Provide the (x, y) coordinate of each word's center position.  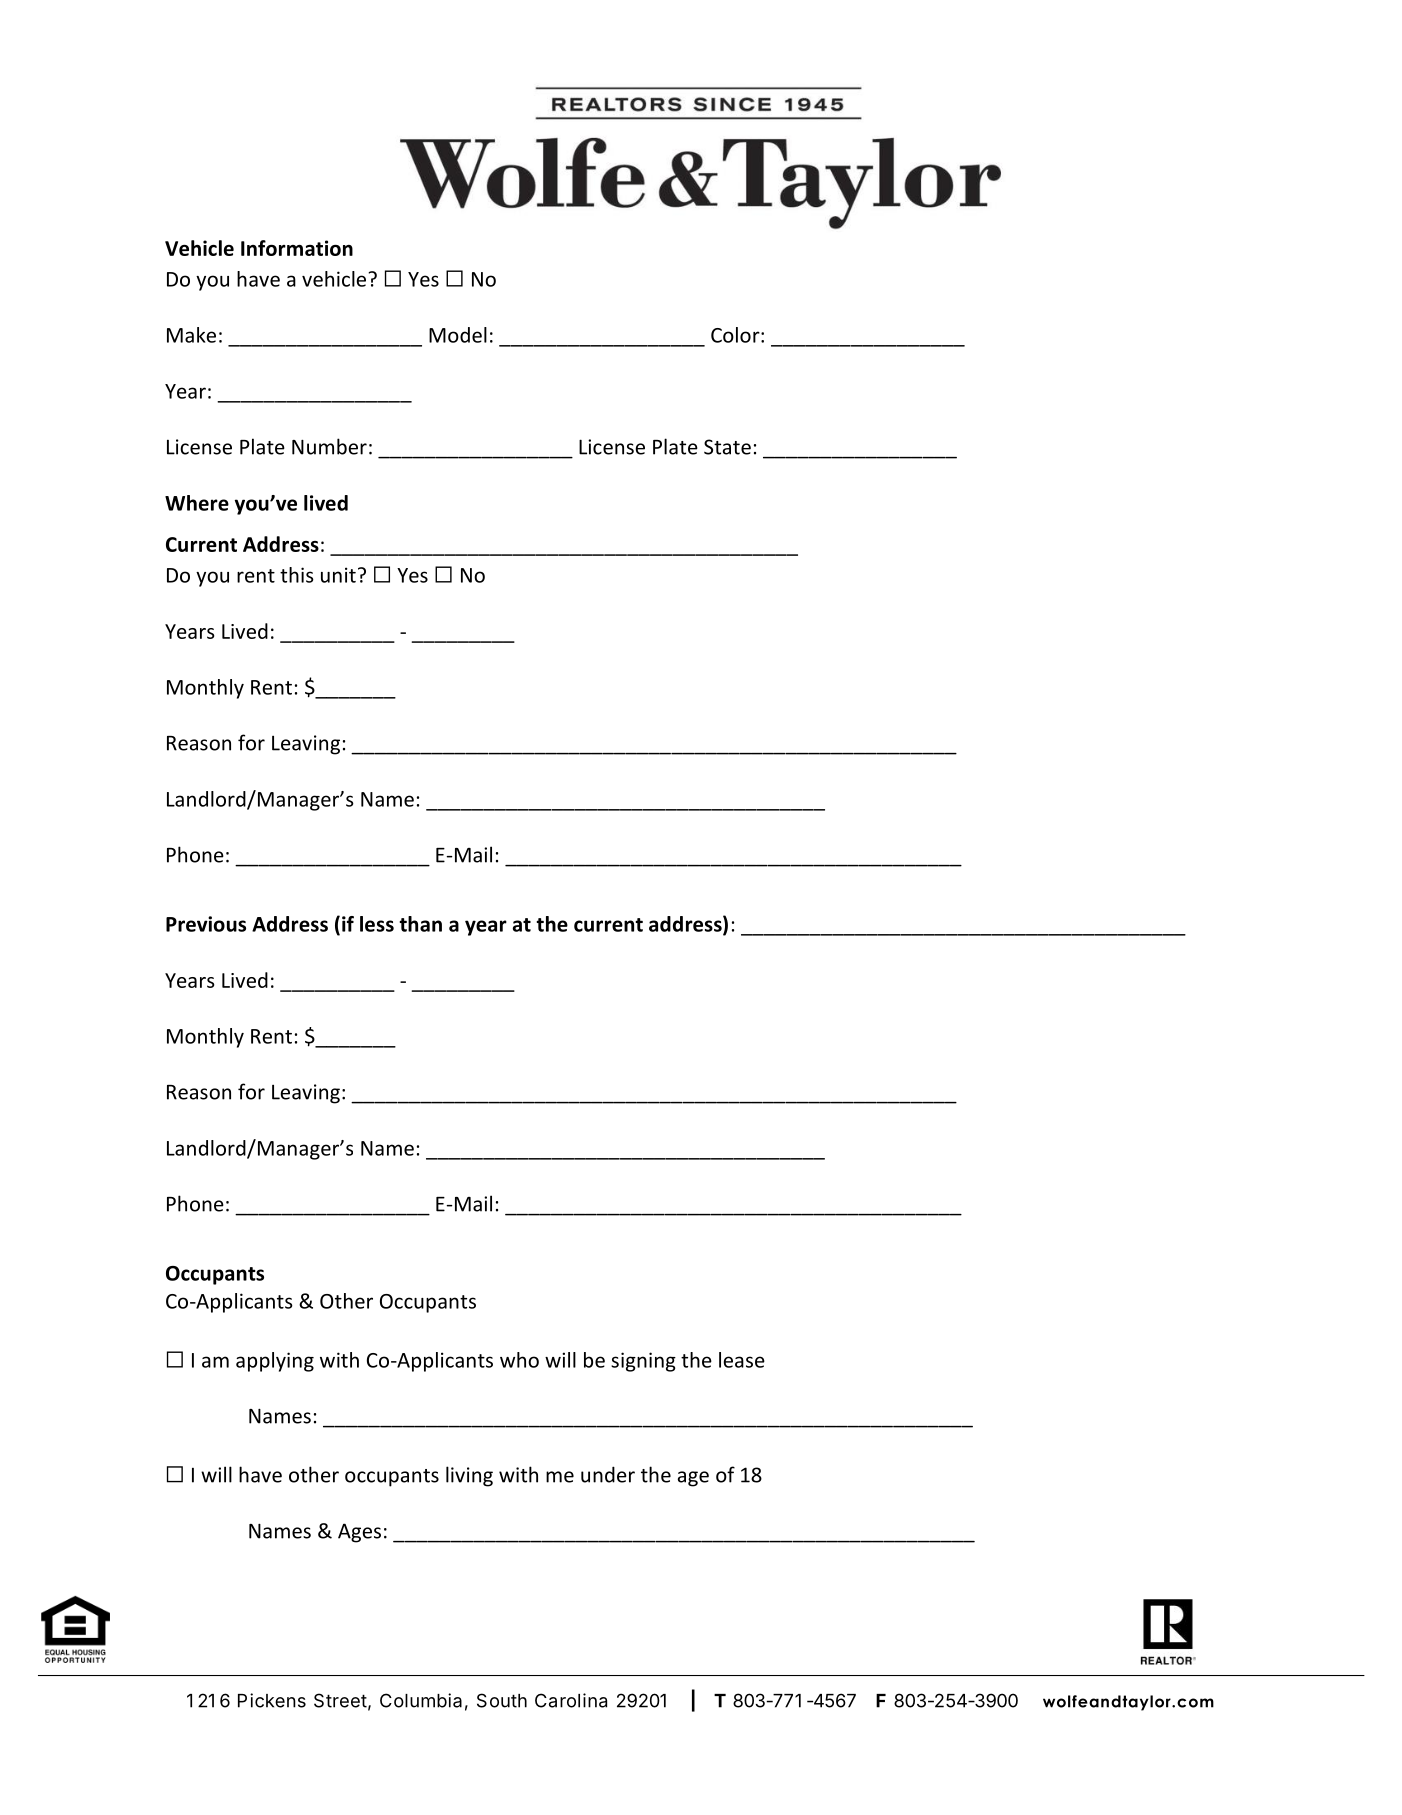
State (727, 447)
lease (742, 1360)
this (297, 575)
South (502, 1700)
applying (275, 1362)
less (377, 924)
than (420, 924)
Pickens (272, 1700)
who (519, 1360)
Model (458, 335)
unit (338, 575)
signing (643, 1362)
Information (297, 248)
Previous (206, 924)
